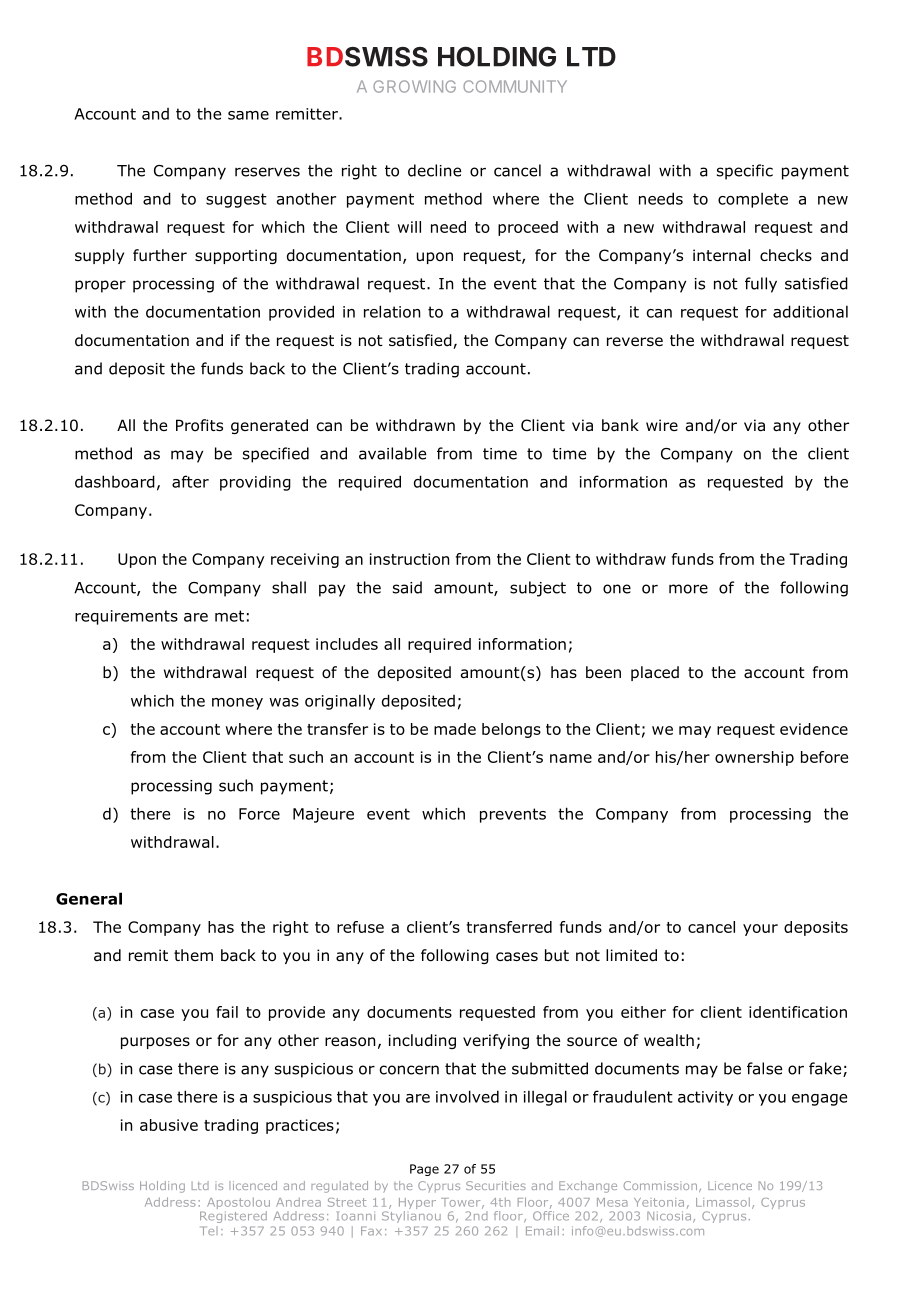 The width and height of the document is (924, 1307). Describe the element at coordinates (496, 1185) in the document. I see `Securities` at that location.
